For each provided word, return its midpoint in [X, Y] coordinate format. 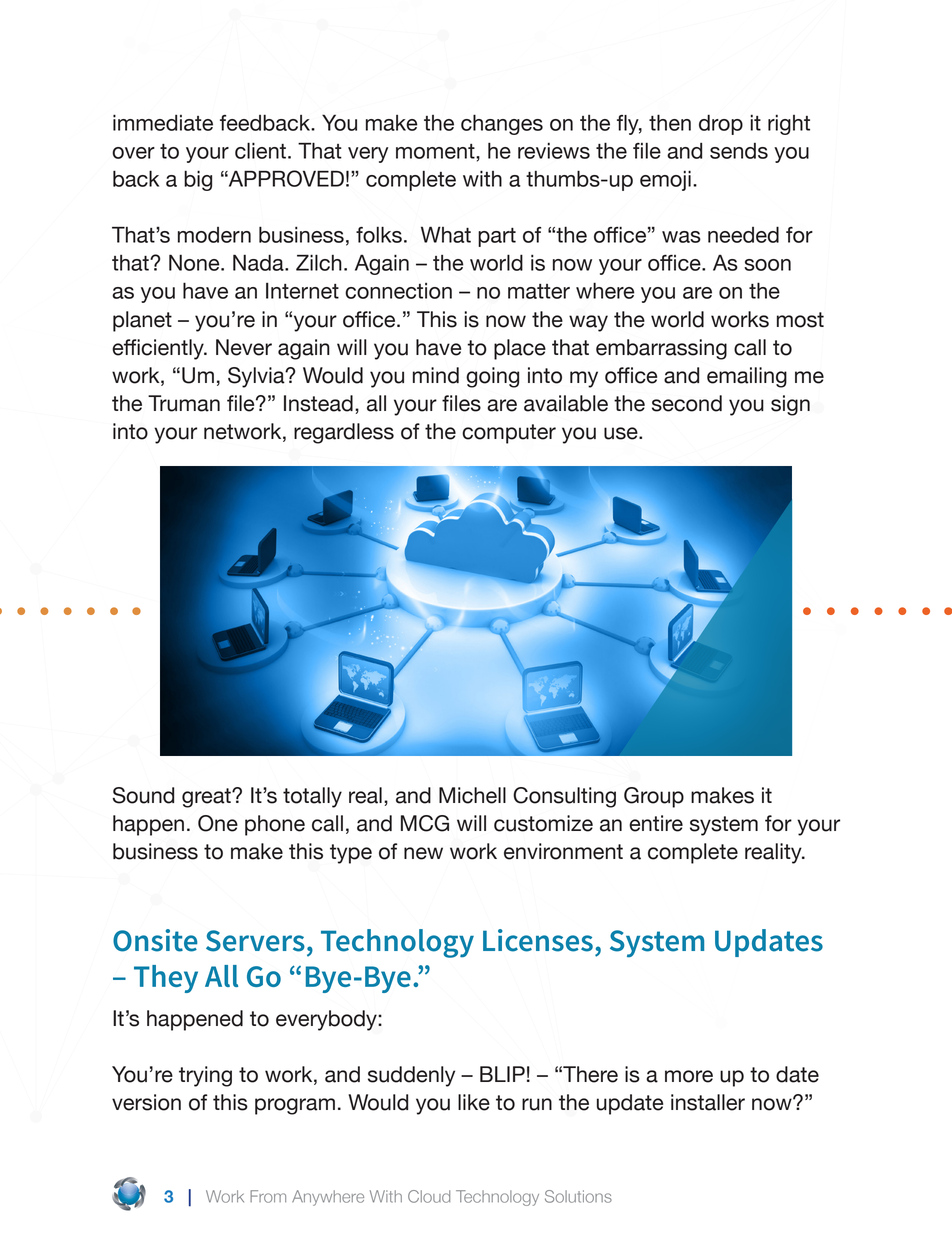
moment [436, 151]
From [268, 1196]
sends [739, 151]
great [207, 798]
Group [654, 797]
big [198, 180]
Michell [472, 795]
